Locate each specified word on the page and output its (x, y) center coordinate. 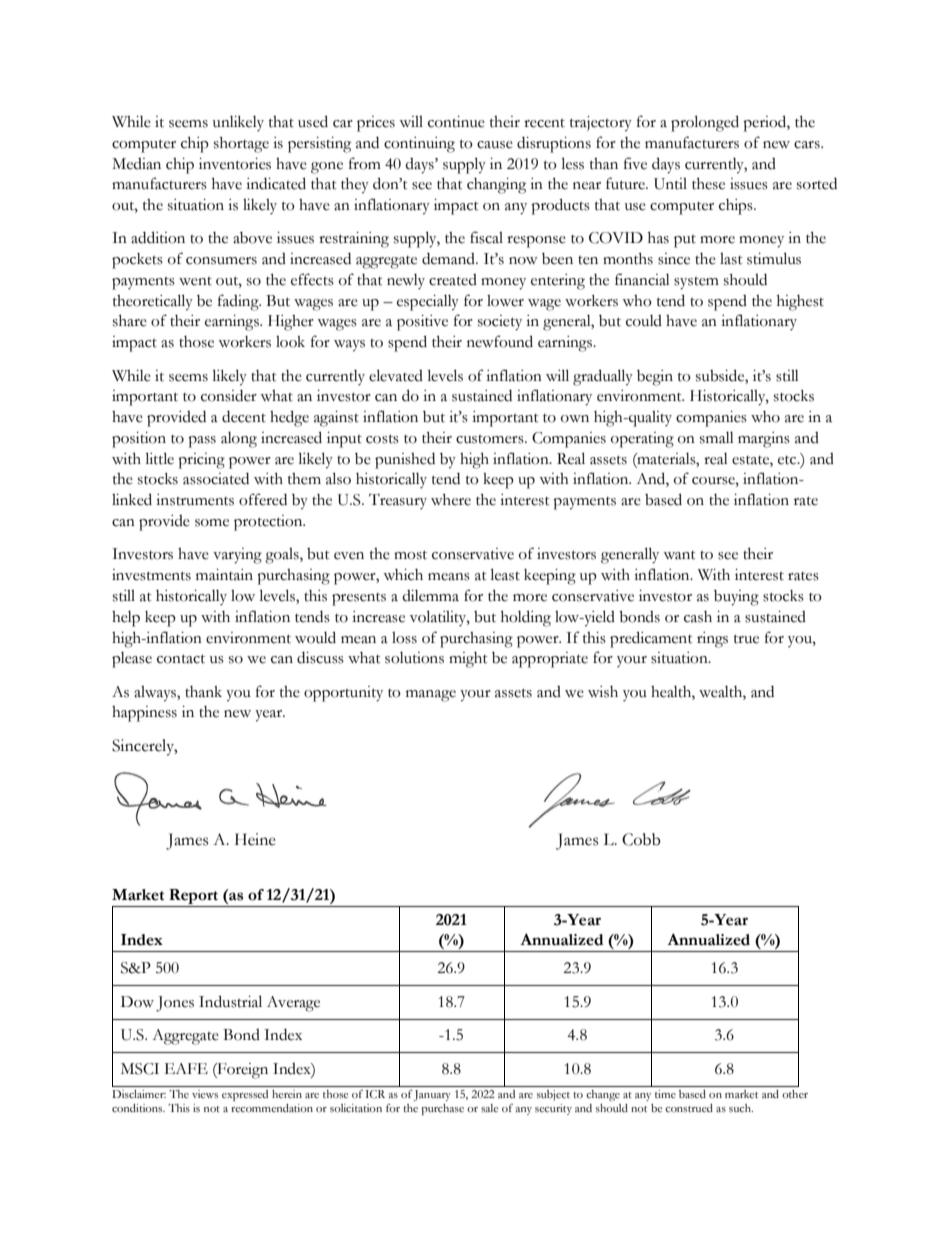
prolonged (705, 123)
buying (736, 598)
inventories (235, 164)
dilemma (430, 596)
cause (495, 145)
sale (490, 1108)
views (205, 1094)
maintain (224, 575)
